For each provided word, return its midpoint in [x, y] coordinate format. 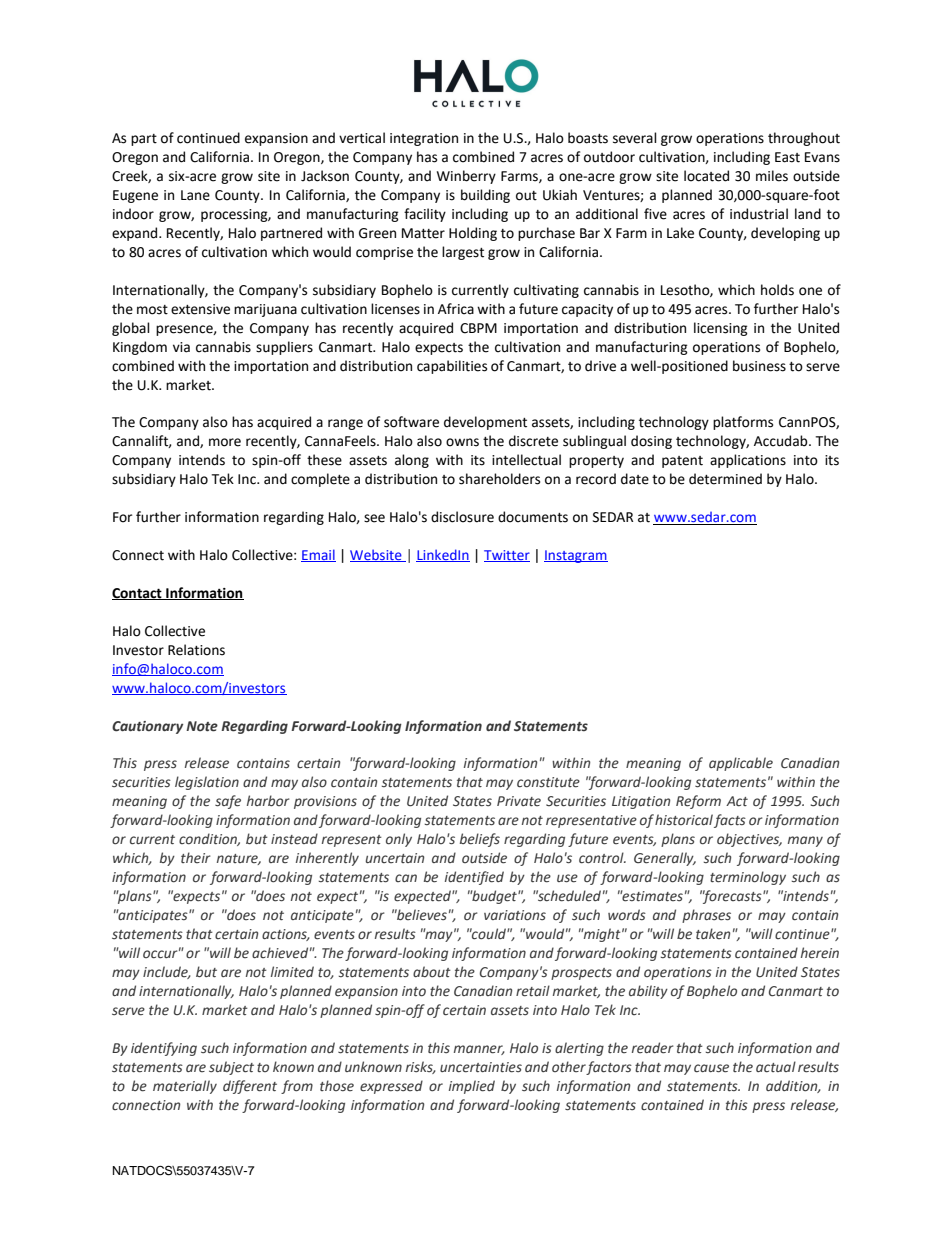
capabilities [452, 367]
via [181, 347]
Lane [195, 195]
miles [772, 176]
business [759, 366]
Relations [196, 650]
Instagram [576, 556]
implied [472, 1087]
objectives [749, 840]
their [195, 857]
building [485, 196]
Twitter [507, 556]
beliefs [480, 840]
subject [231, 1068]
